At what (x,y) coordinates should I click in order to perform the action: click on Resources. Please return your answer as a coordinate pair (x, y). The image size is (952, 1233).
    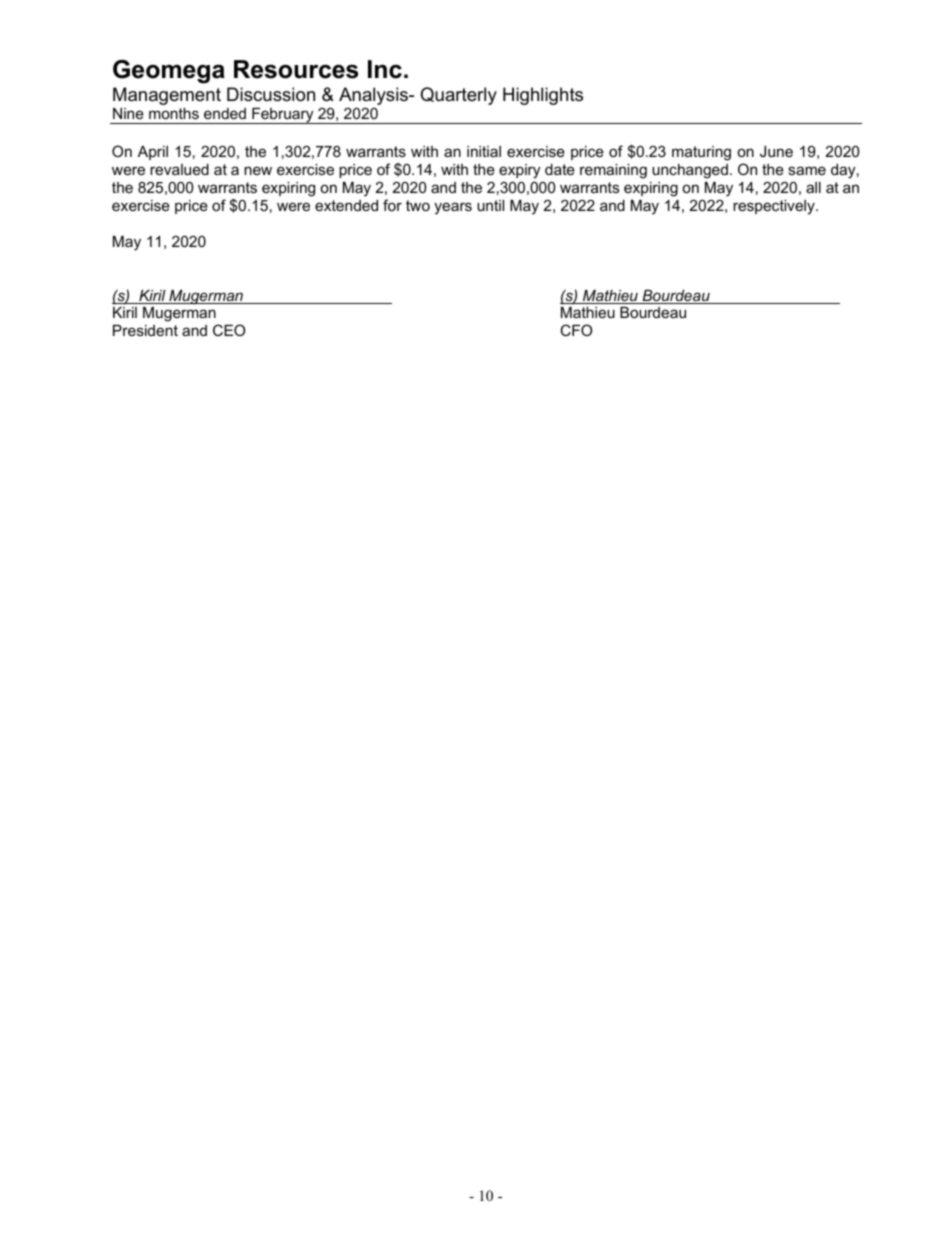
    Looking at the image, I should click on (296, 69).
